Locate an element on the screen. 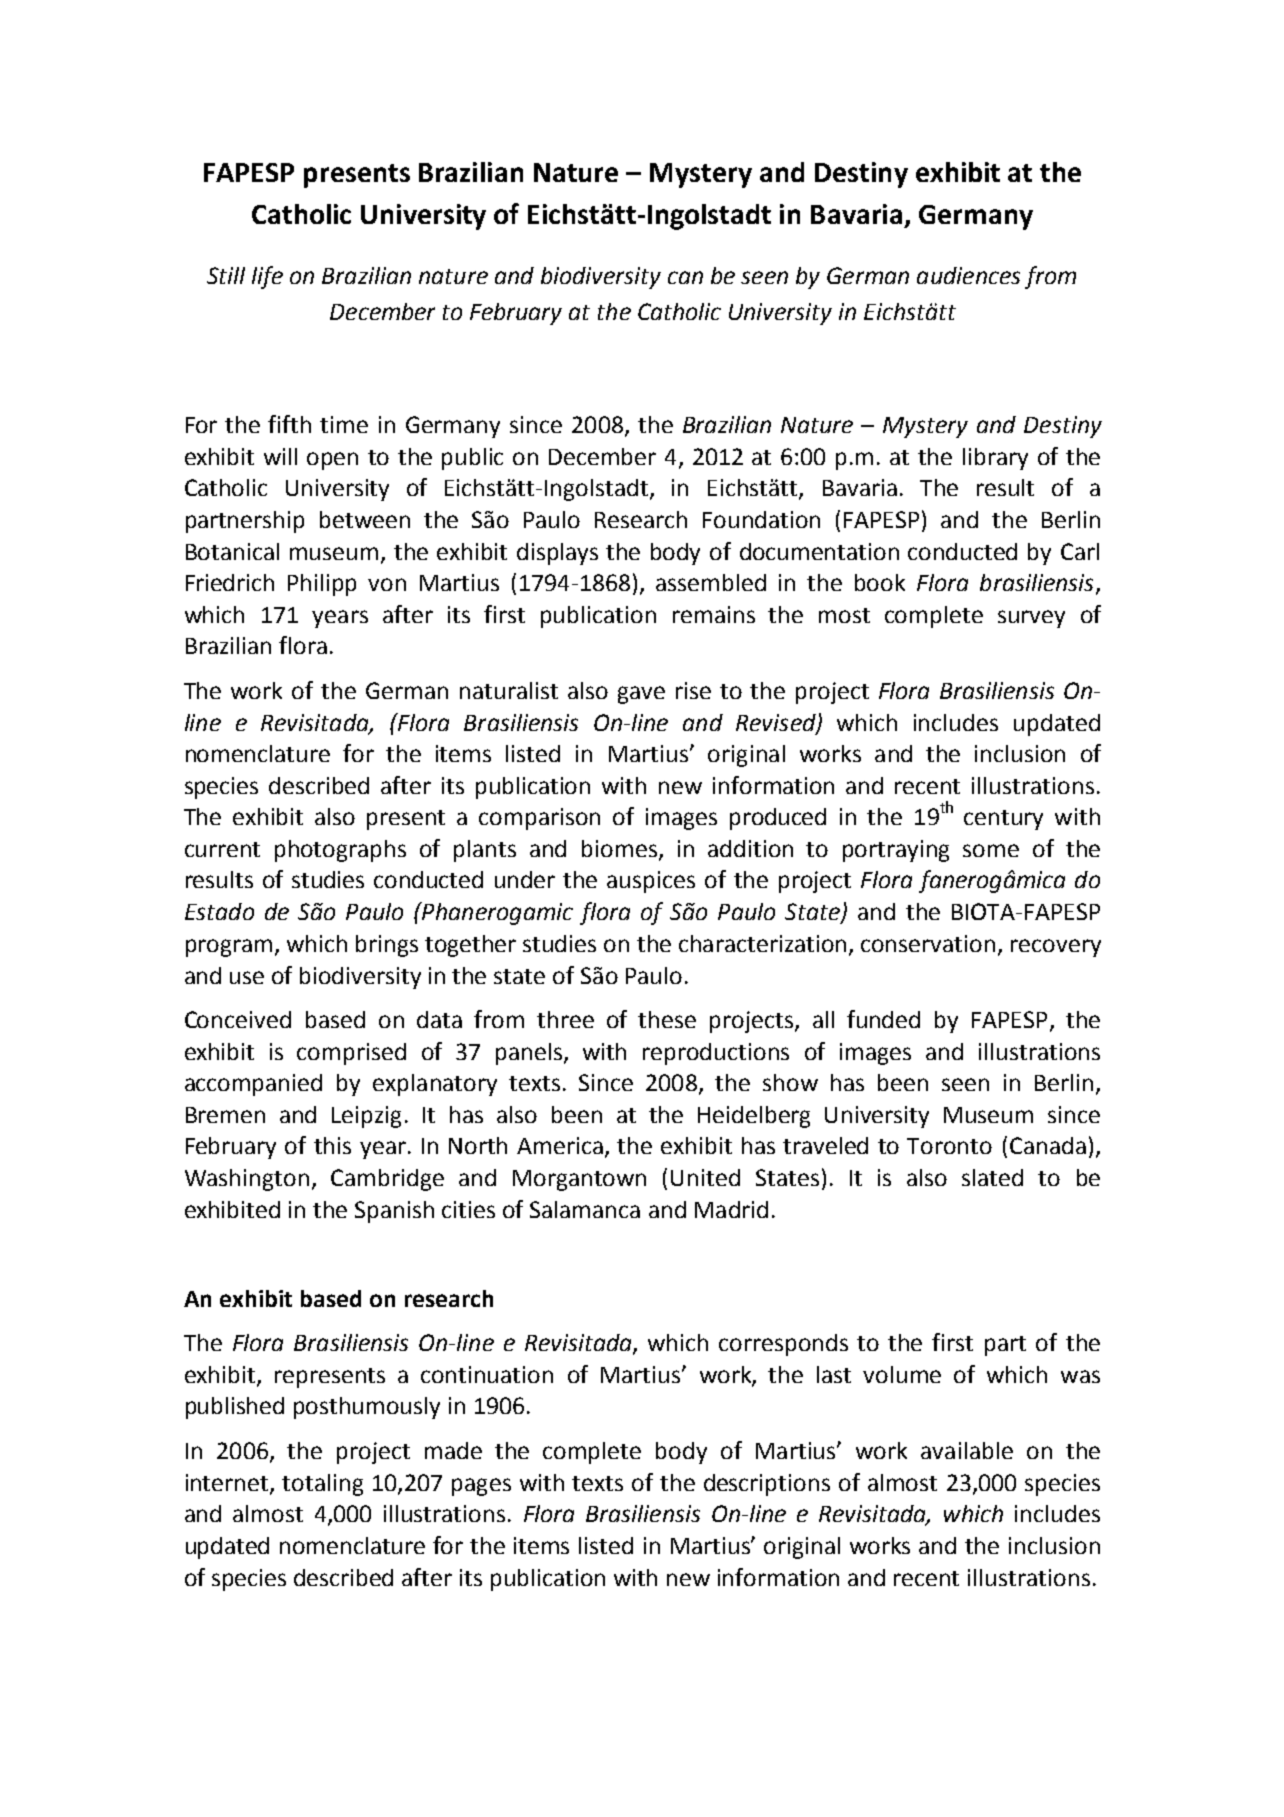  totaling is located at coordinates (322, 1485).
